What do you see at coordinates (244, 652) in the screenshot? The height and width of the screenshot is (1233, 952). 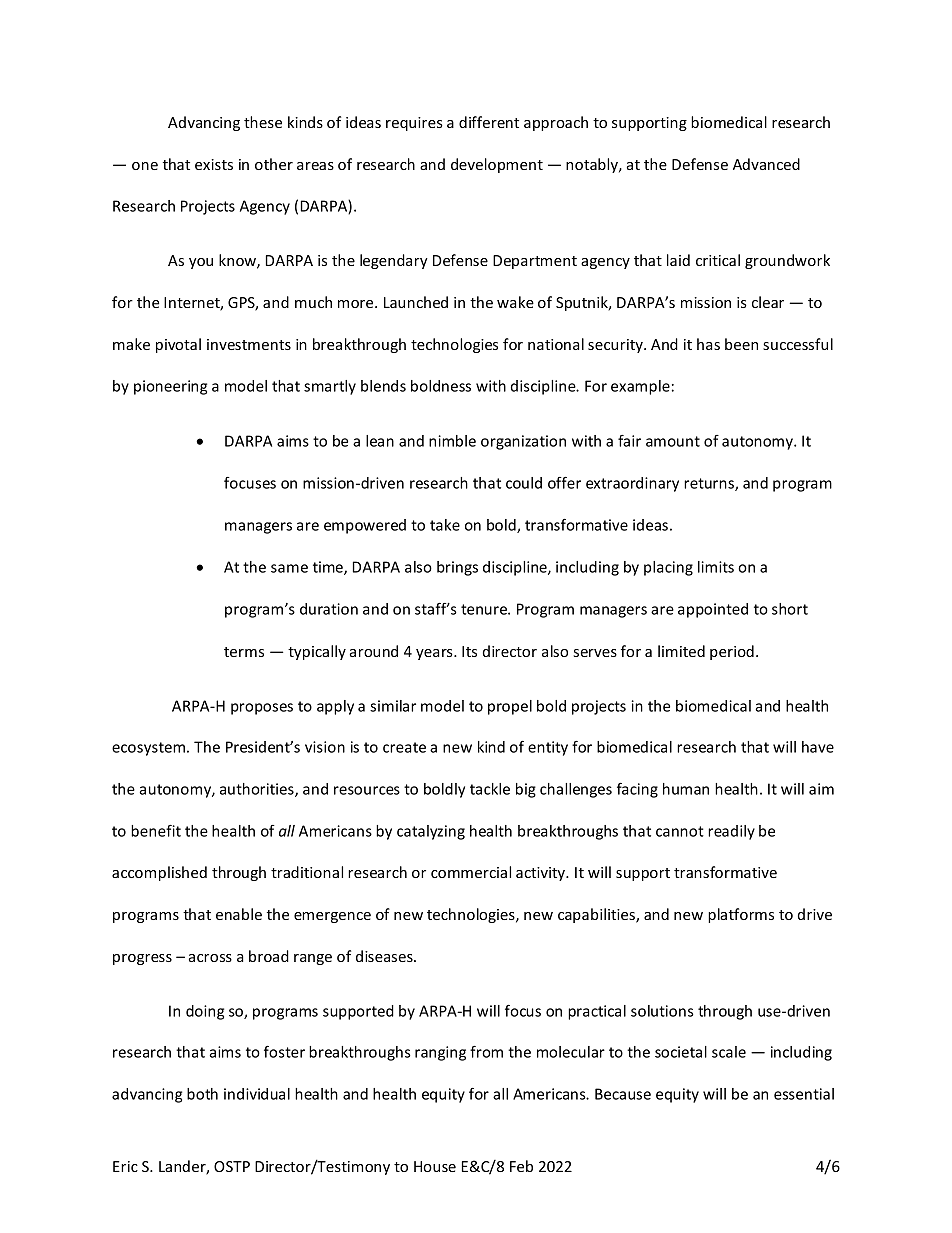 I see `terms` at bounding box center [244, 652].
